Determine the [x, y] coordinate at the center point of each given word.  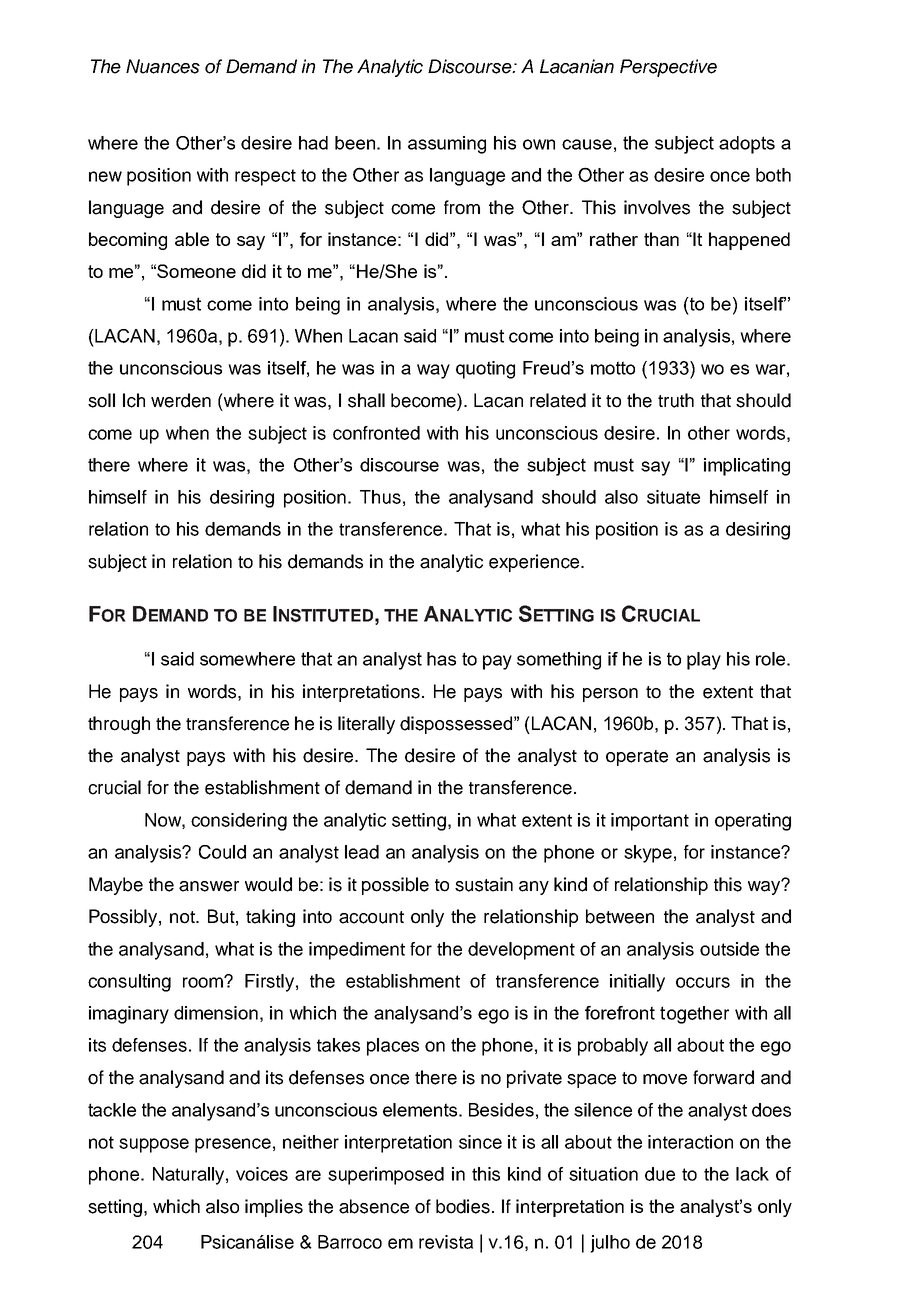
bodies [463, 1206]
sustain [484, 884]
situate [673, 497]
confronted [376, 433]
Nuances [163, 66]
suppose [154, 1145]
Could [222, 852]
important [650, 822]
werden [181, 400]
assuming [447, 145]
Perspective [668, 68]
